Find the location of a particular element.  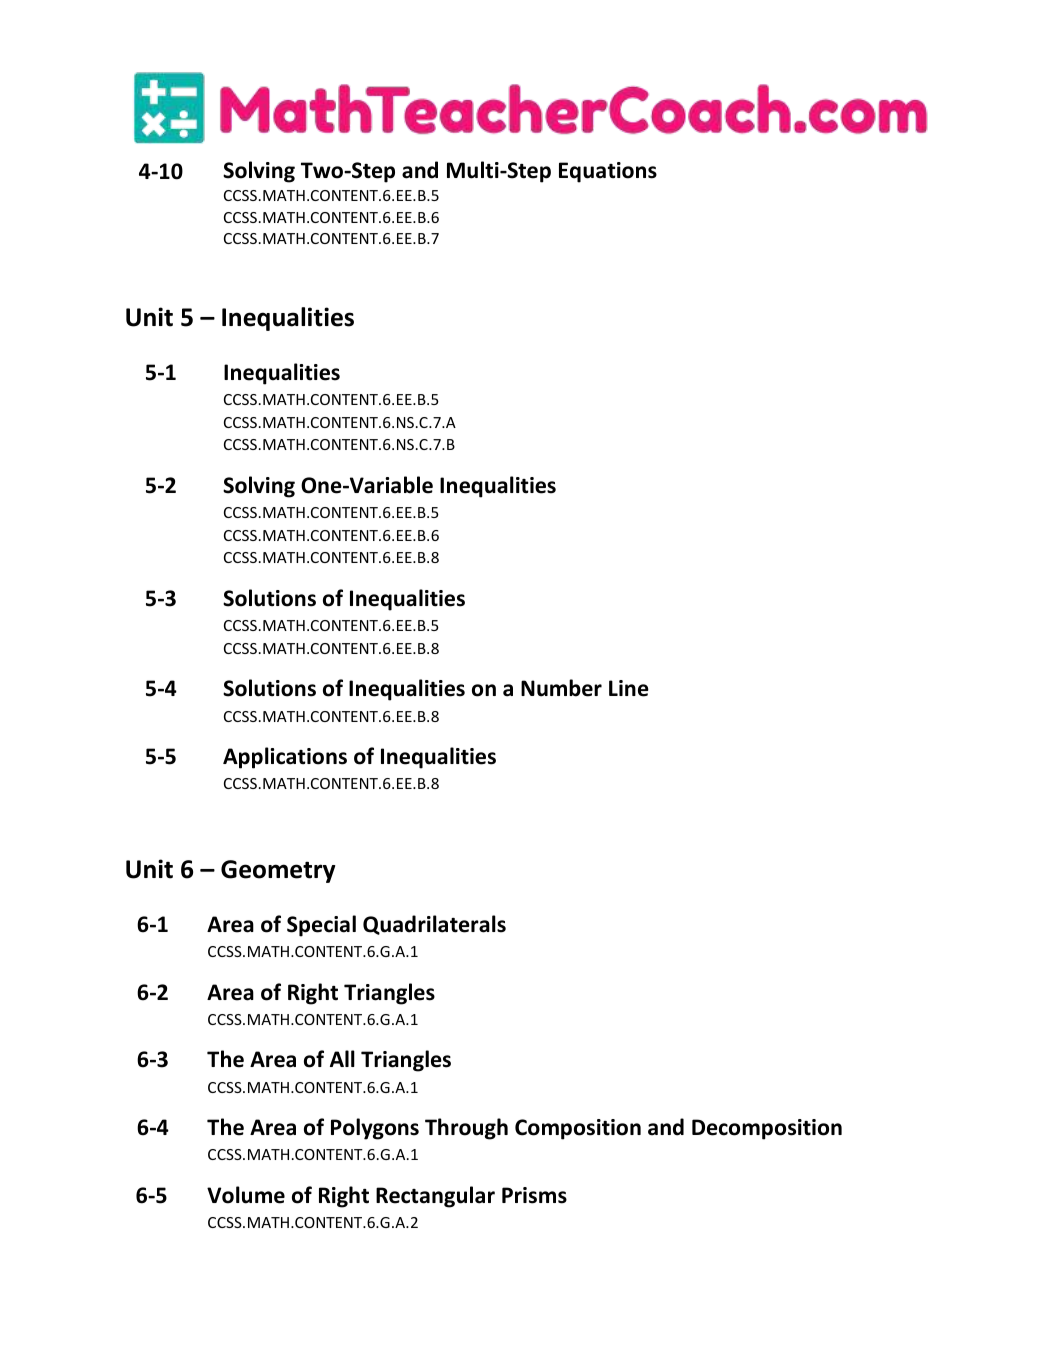

Prisms is located at coordinates (534, 1195).
